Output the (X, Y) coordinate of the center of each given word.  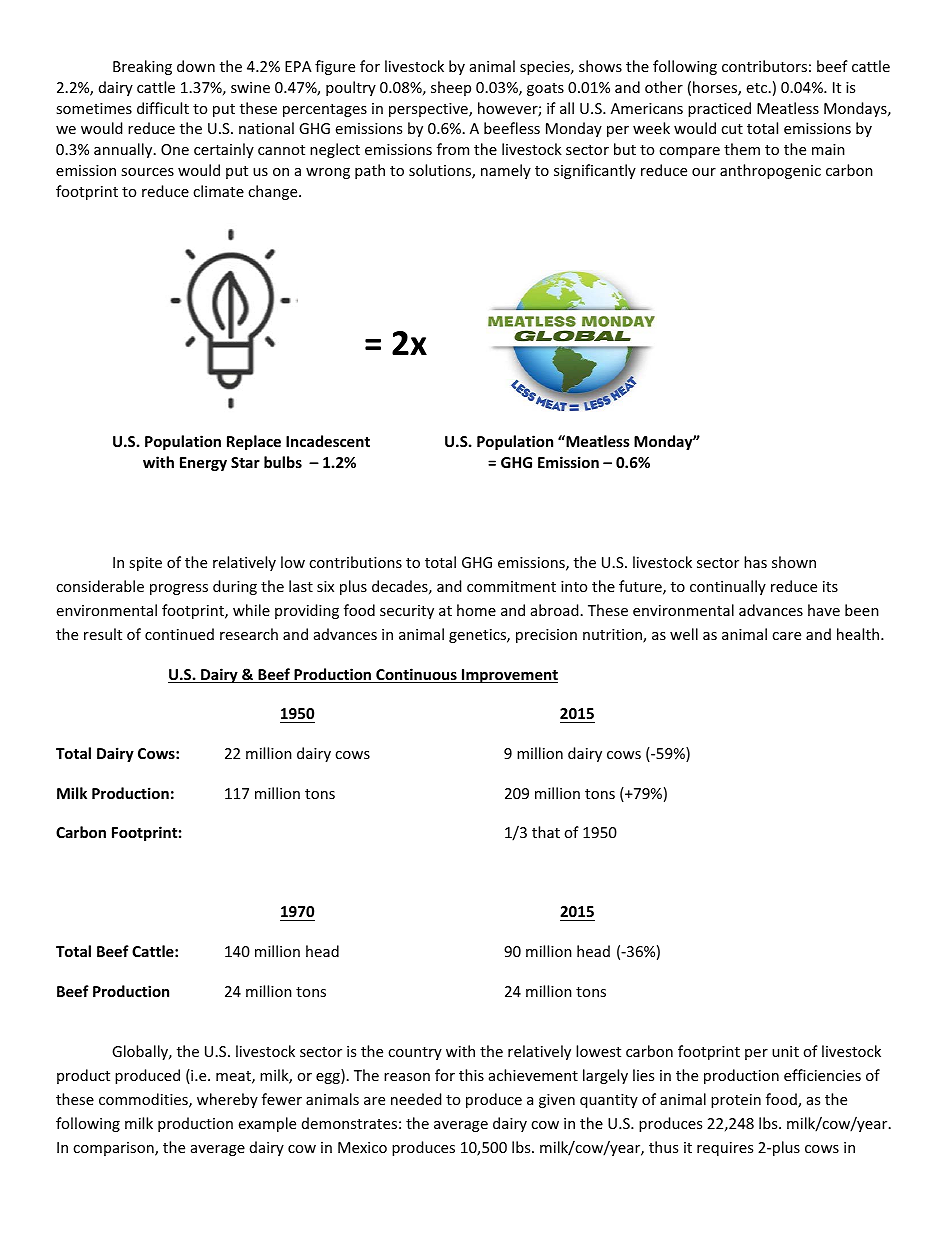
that (546, 832)
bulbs (283, 462)
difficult (163, 108)
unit (785, 1051)
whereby (227, 1100)
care (786, 636)
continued (179, 634)
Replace (254, 442)
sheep (451, 88)
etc (757, 88)
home (476, 610)
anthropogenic (770, 171)
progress (179, 589)
